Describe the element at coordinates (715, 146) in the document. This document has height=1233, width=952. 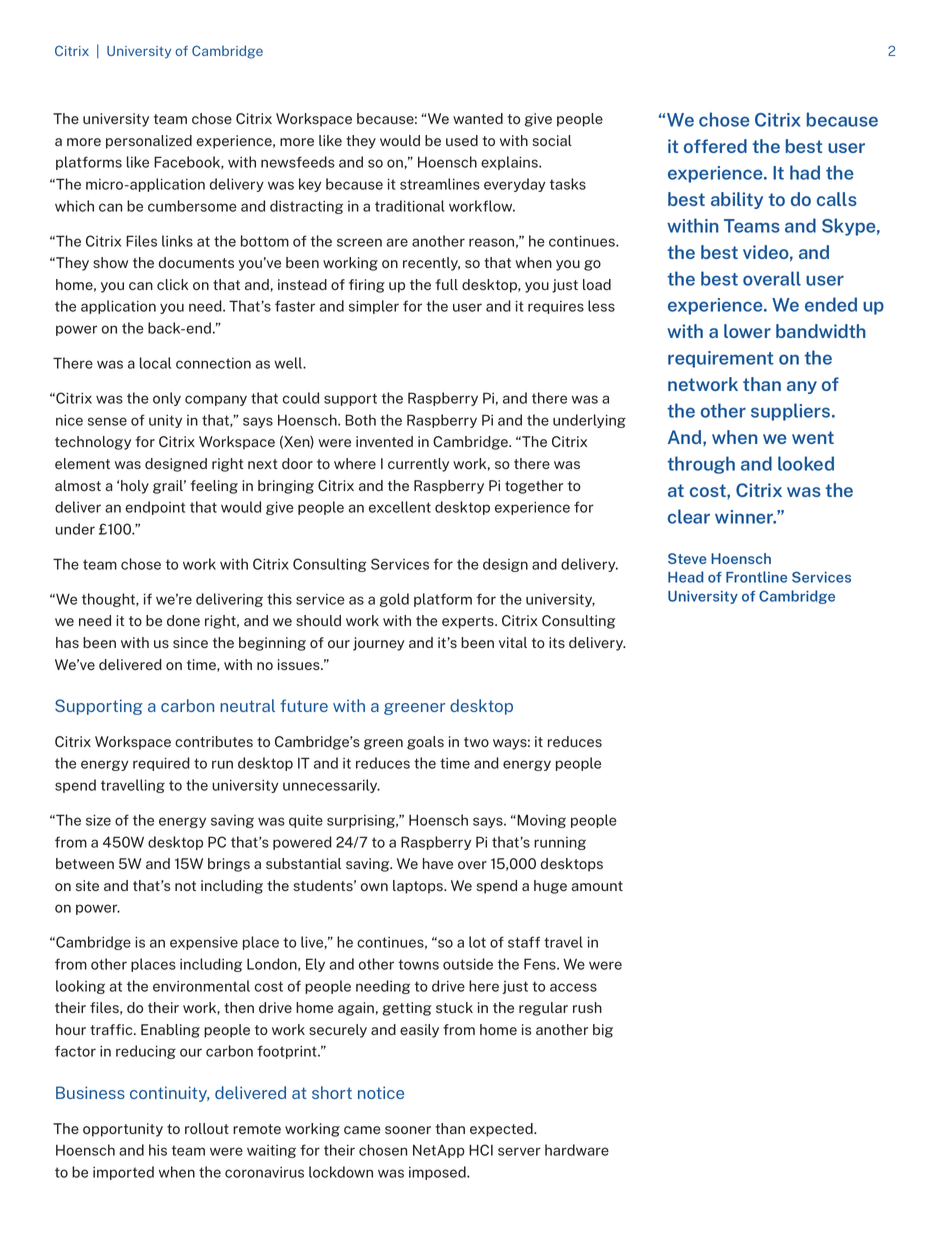
I see `offered` at that location.
